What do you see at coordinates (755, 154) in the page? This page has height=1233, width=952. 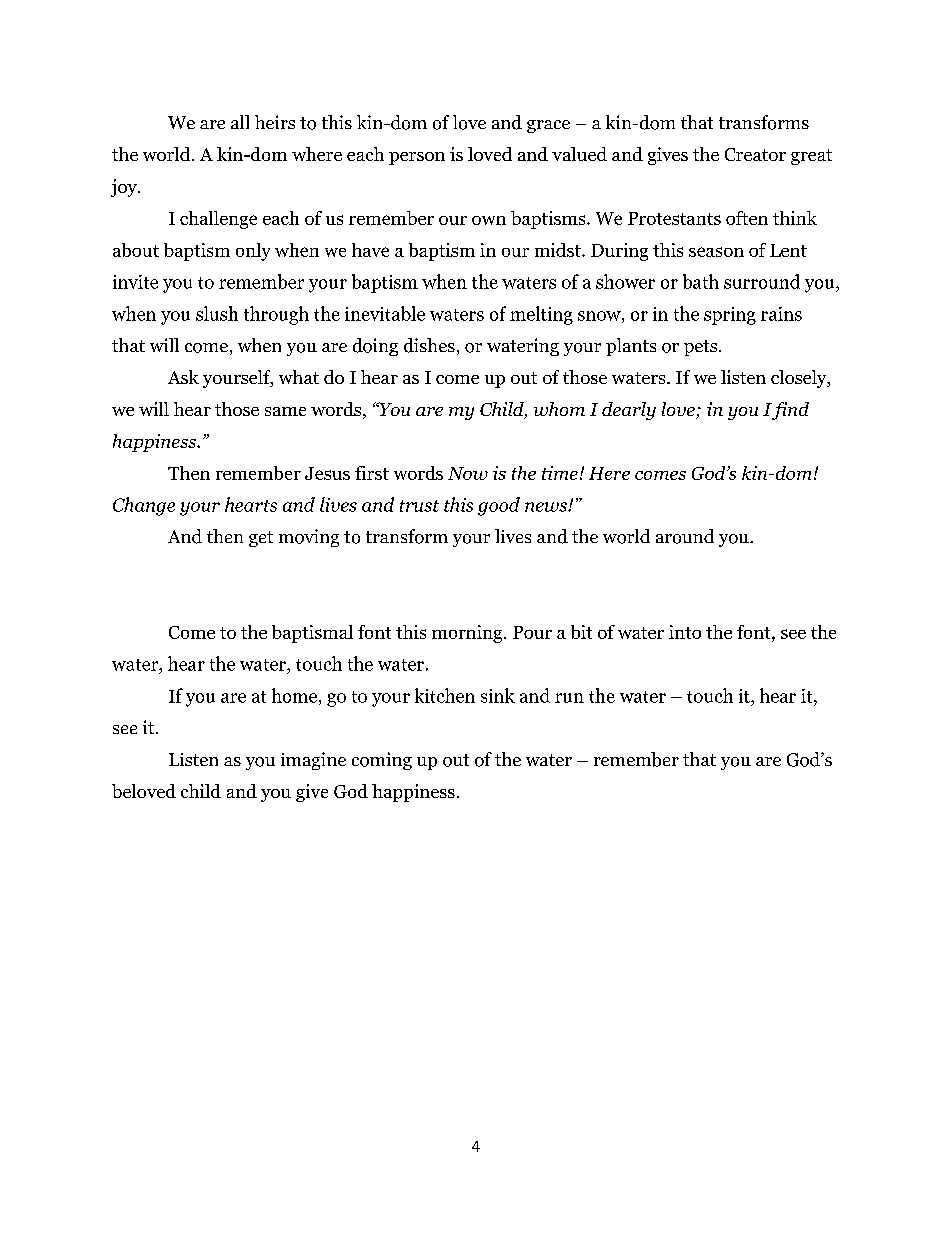 I see `Creator` at bounding box center [755, 154].
